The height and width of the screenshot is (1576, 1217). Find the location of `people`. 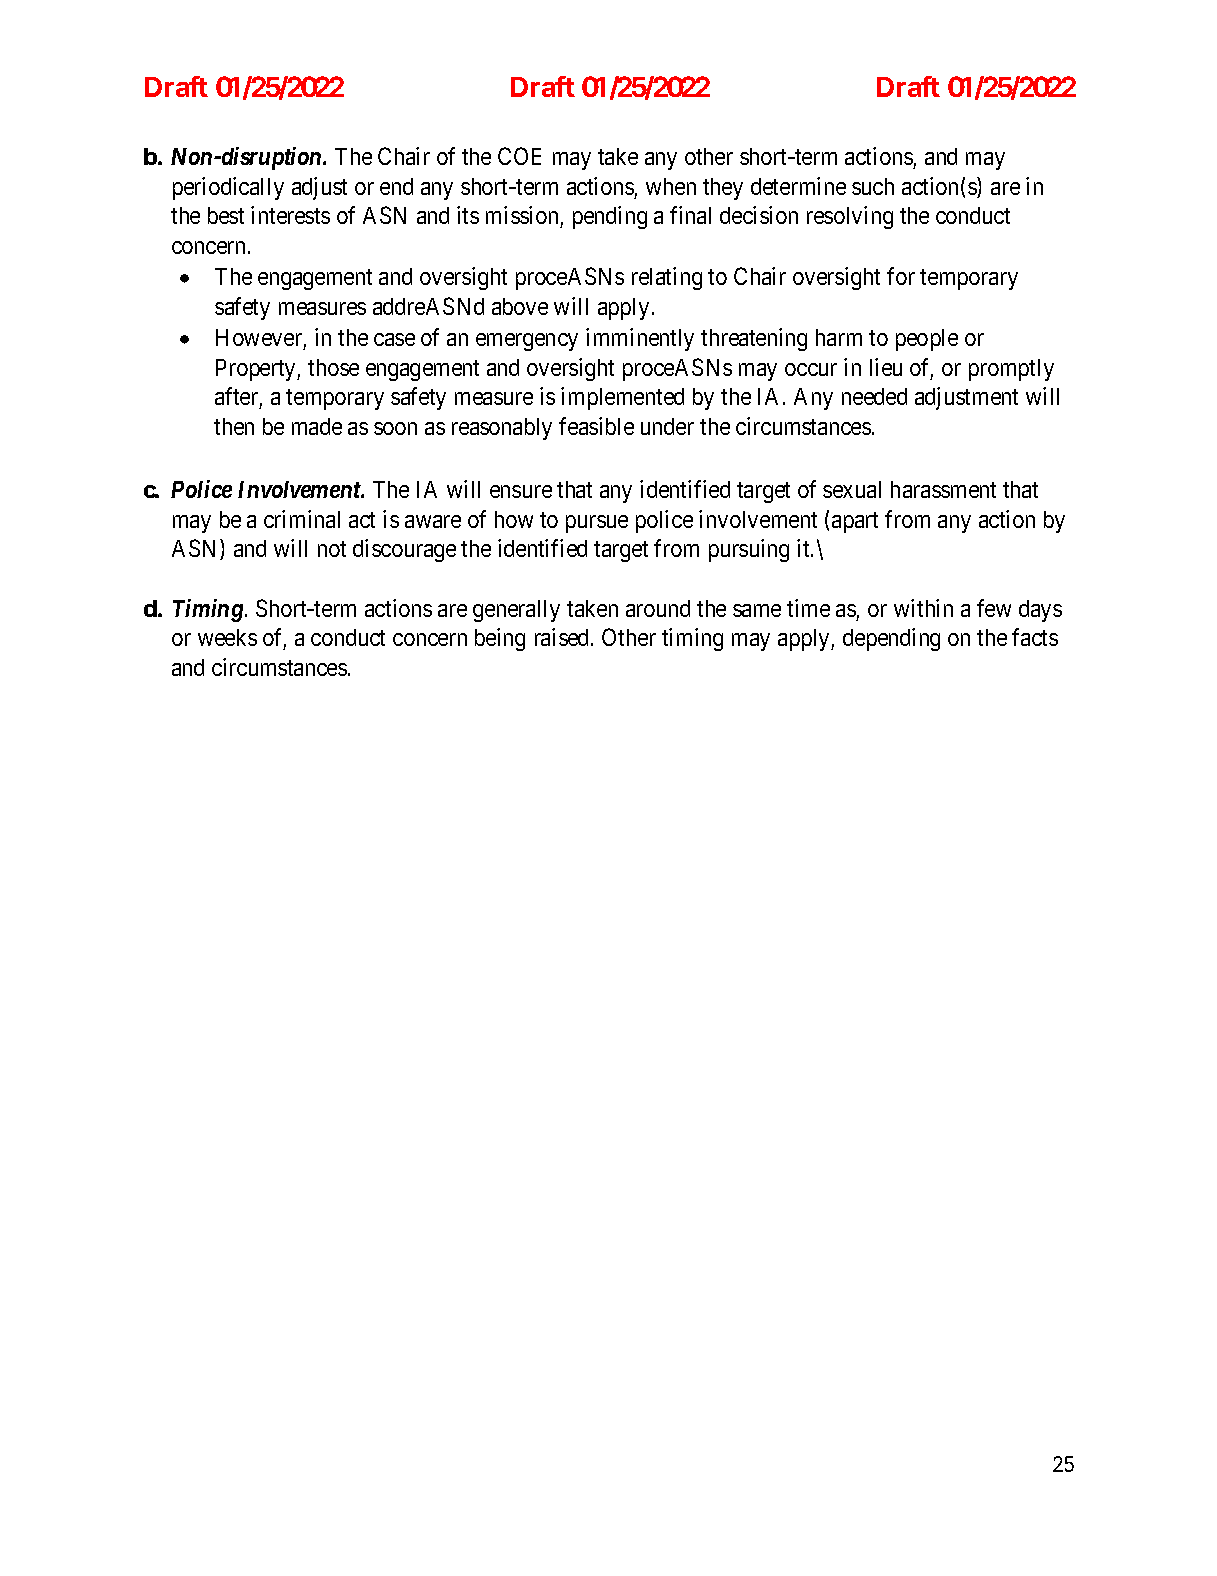

people is located at coordinates (927, 340).
